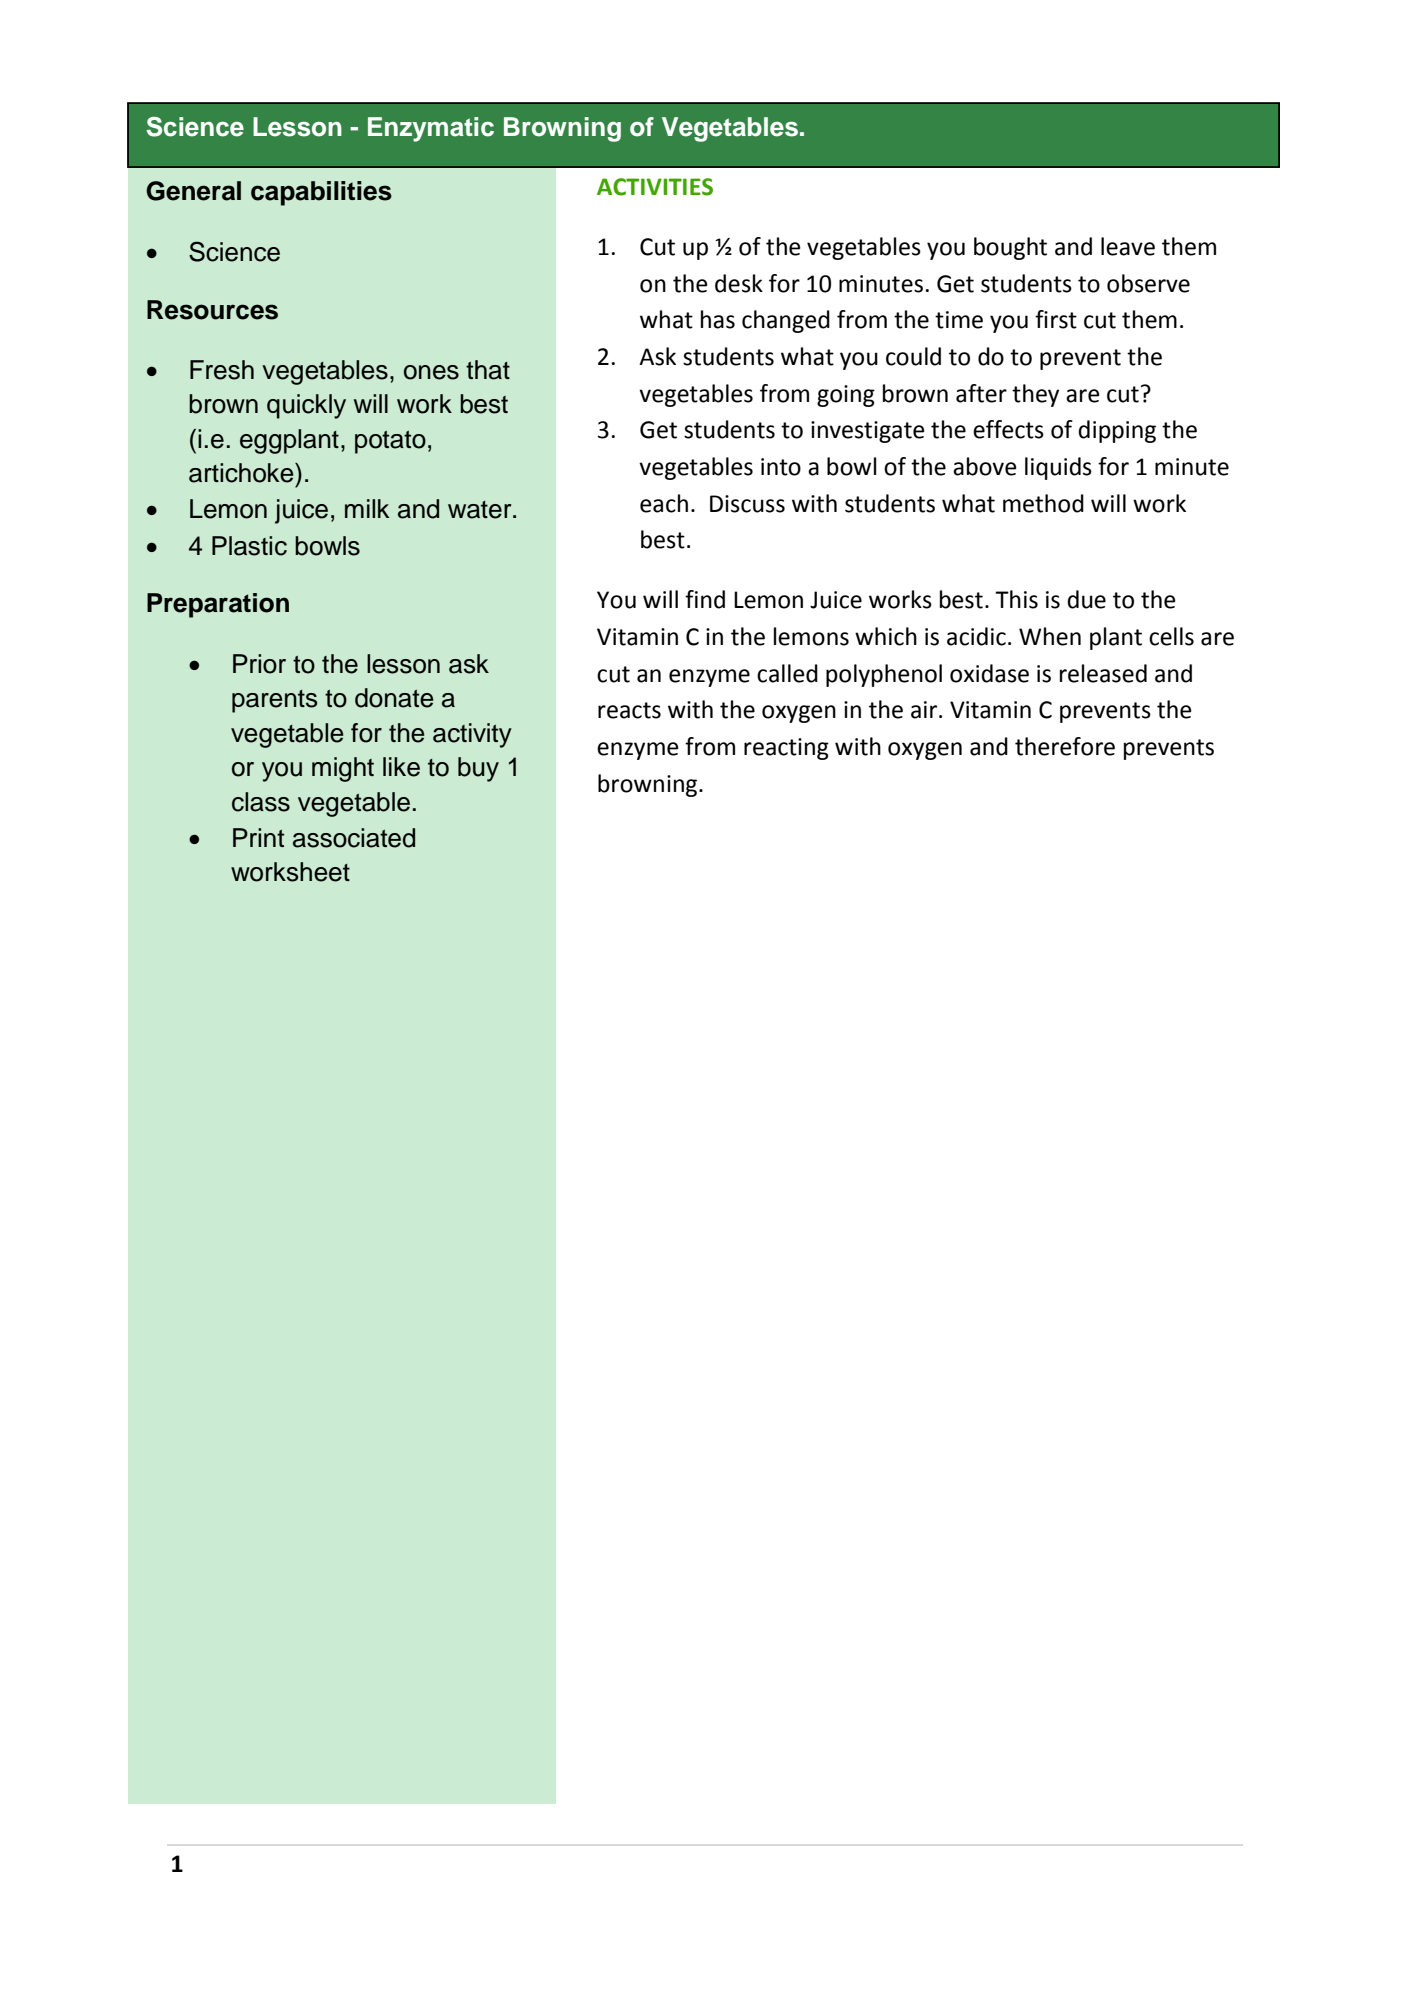 Image resolution: width=1410 pixels, height=1995 pixels. What do you see at coordinates (655, 187) in the page?
I see `ACTIVITIES` at bounding box center [655, 187].
